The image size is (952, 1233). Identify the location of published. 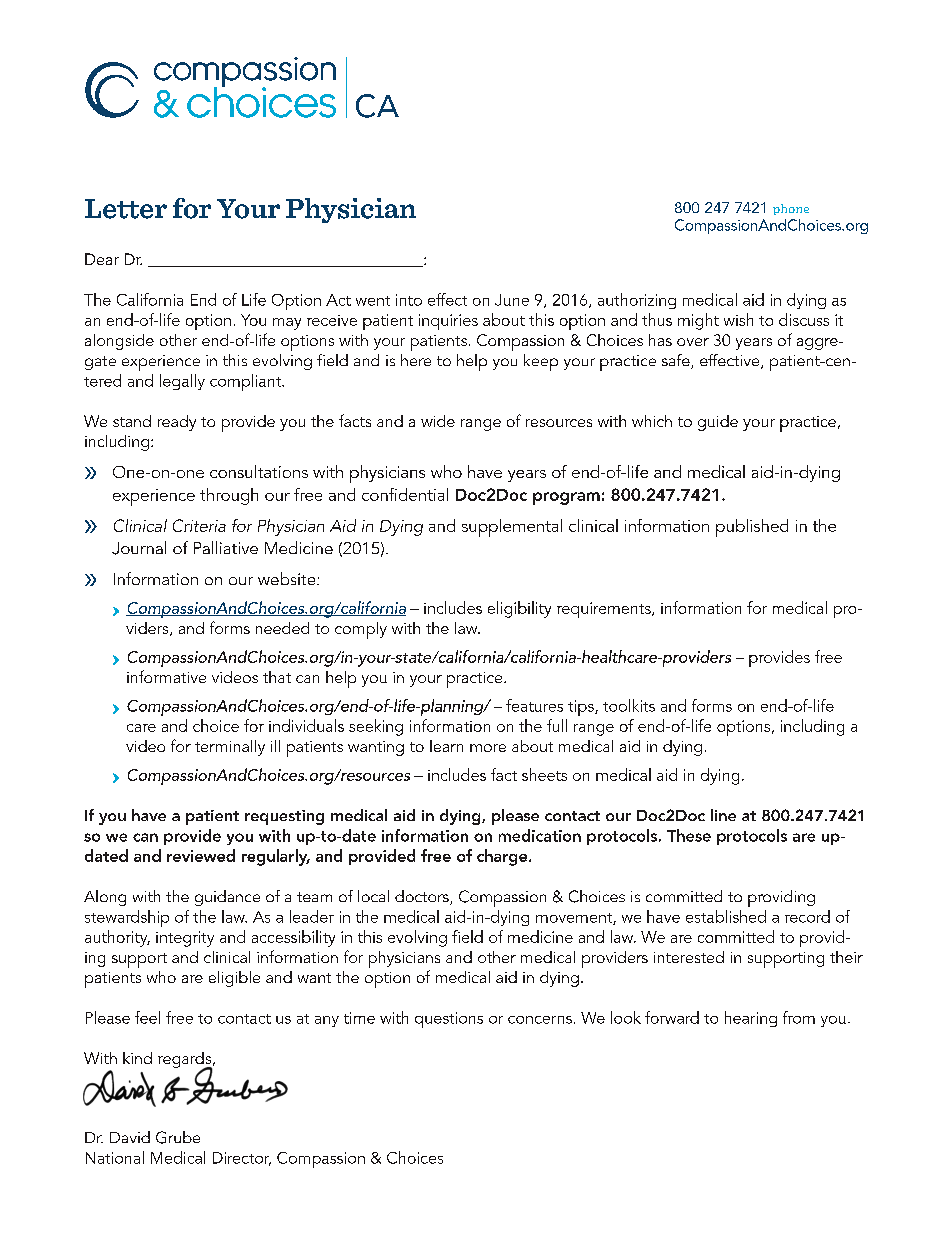
(752, 528).
